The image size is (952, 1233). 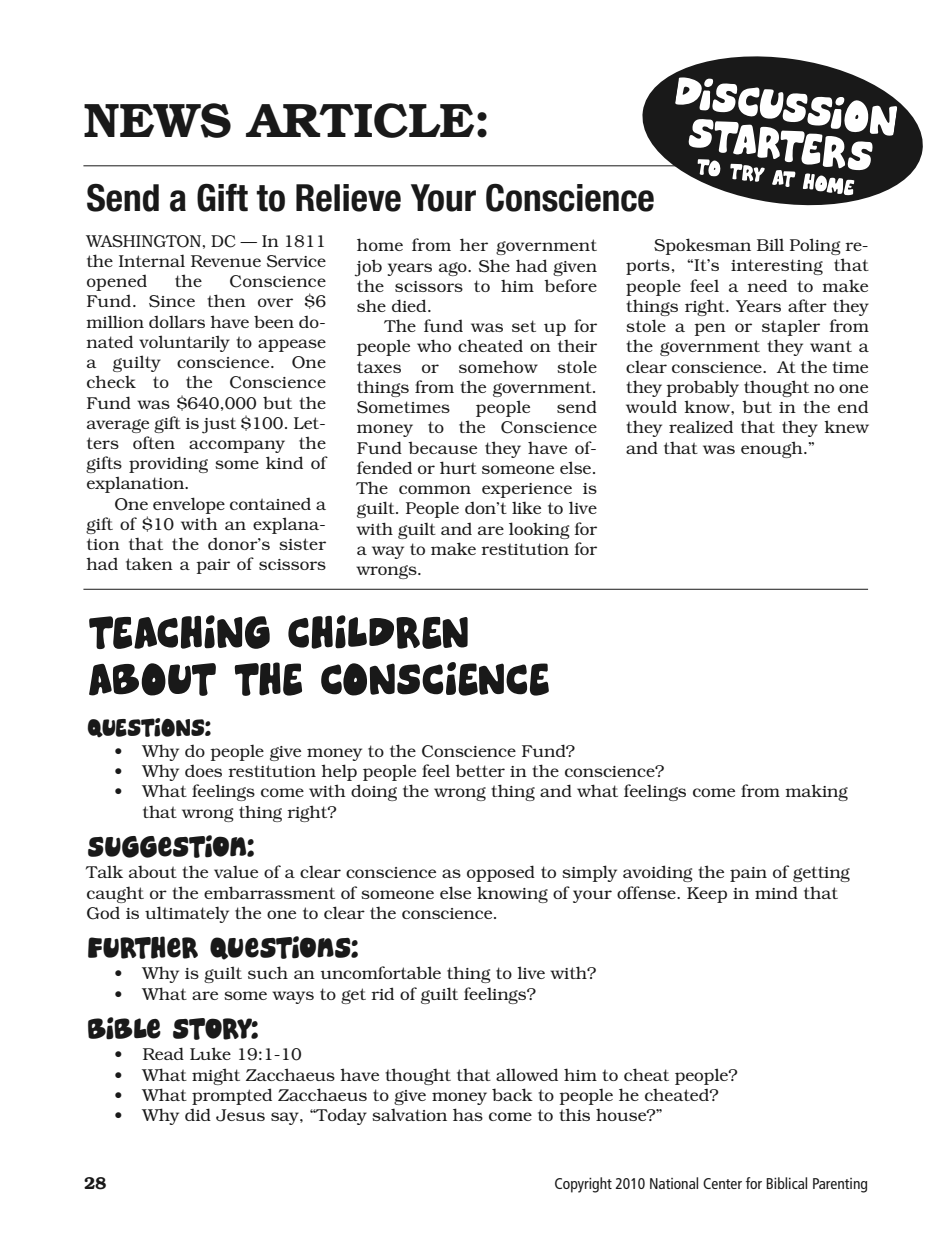 I want to click on Further, so click(x=143, y=947).
